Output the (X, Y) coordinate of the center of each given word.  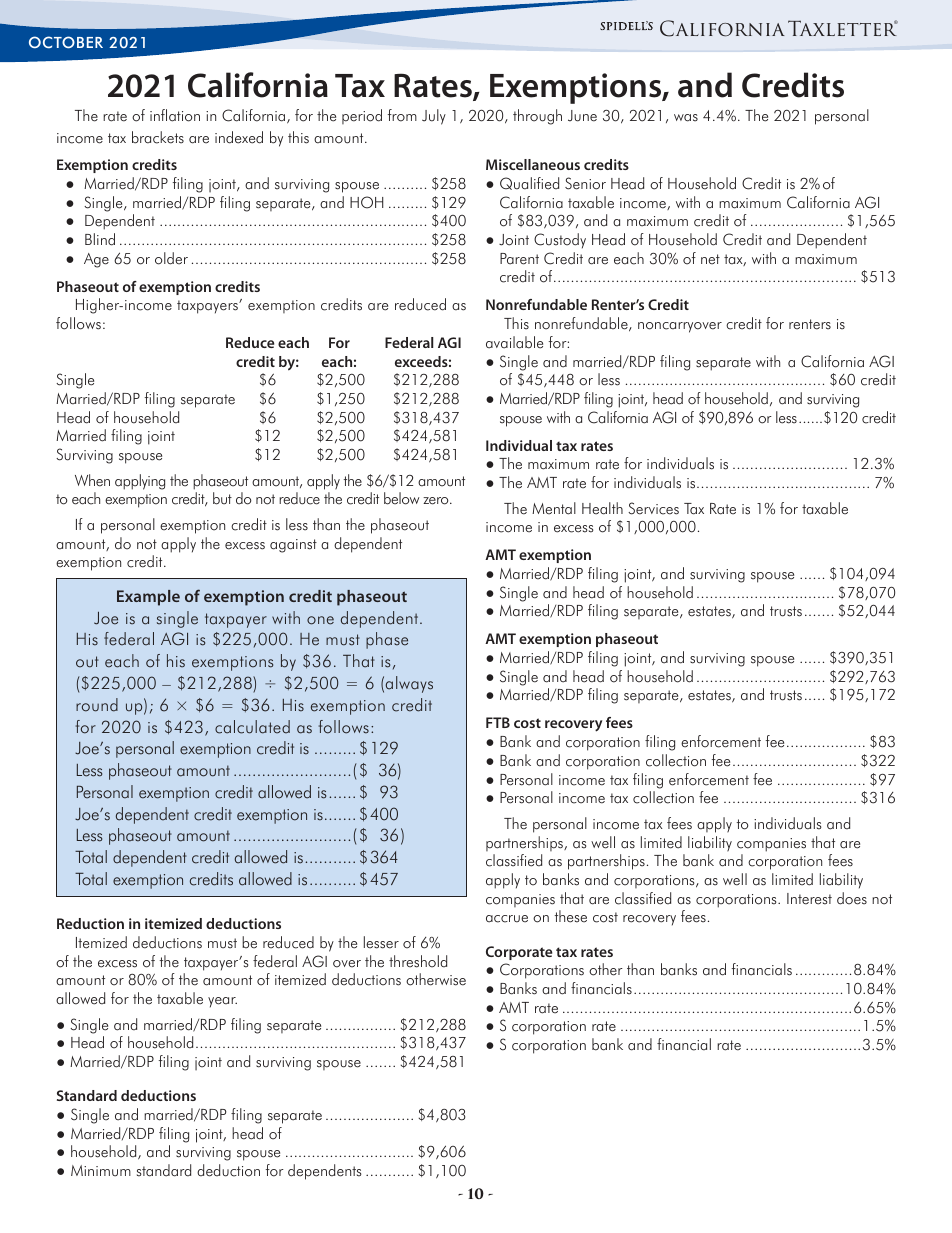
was (686, 118)
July (434, 117)
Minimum (101, 1171)
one (320, 620)
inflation (175, 115)
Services (653, 508)
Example (148, 598)
